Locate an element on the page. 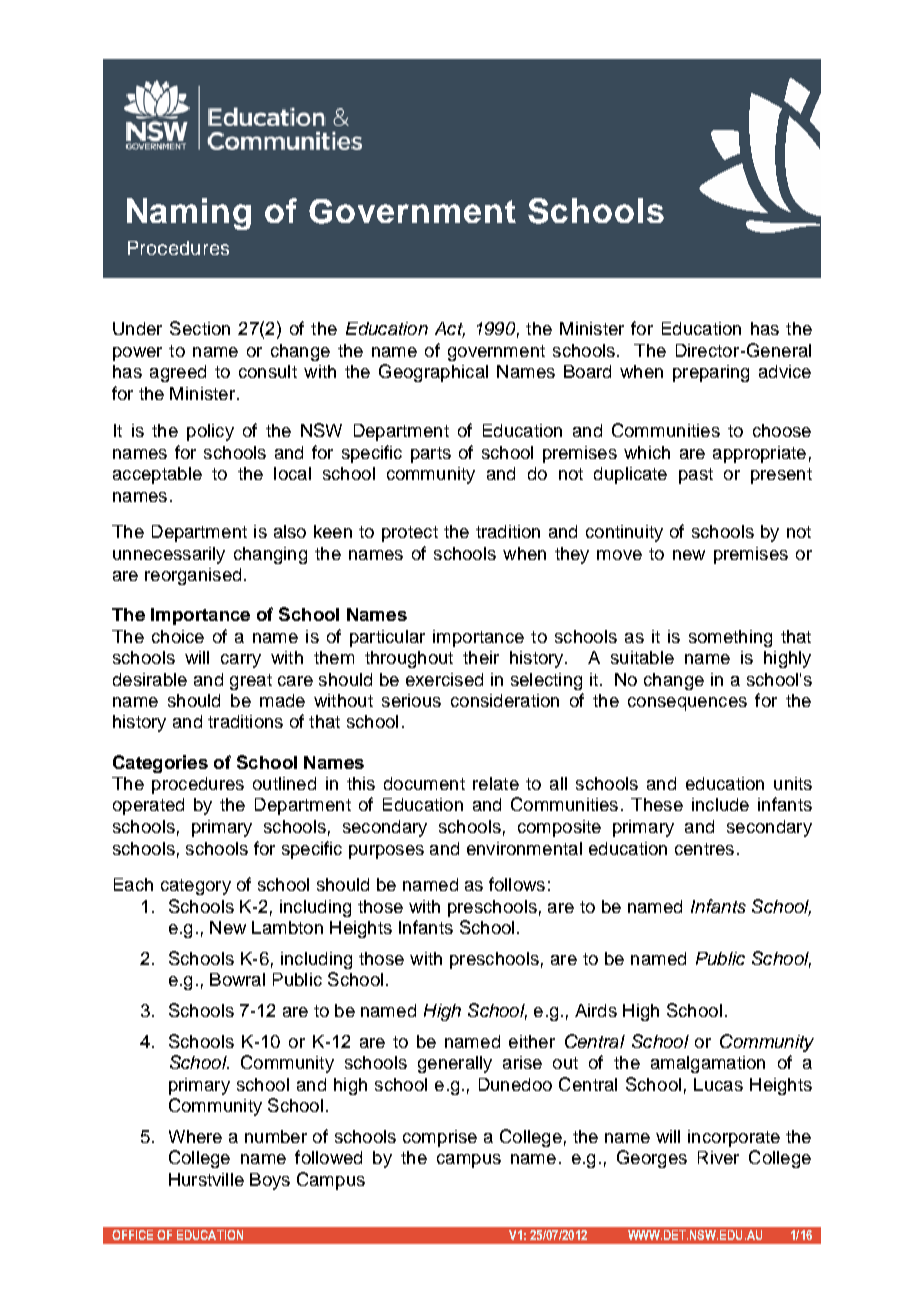  protect is located at coordinates (410, 534).
